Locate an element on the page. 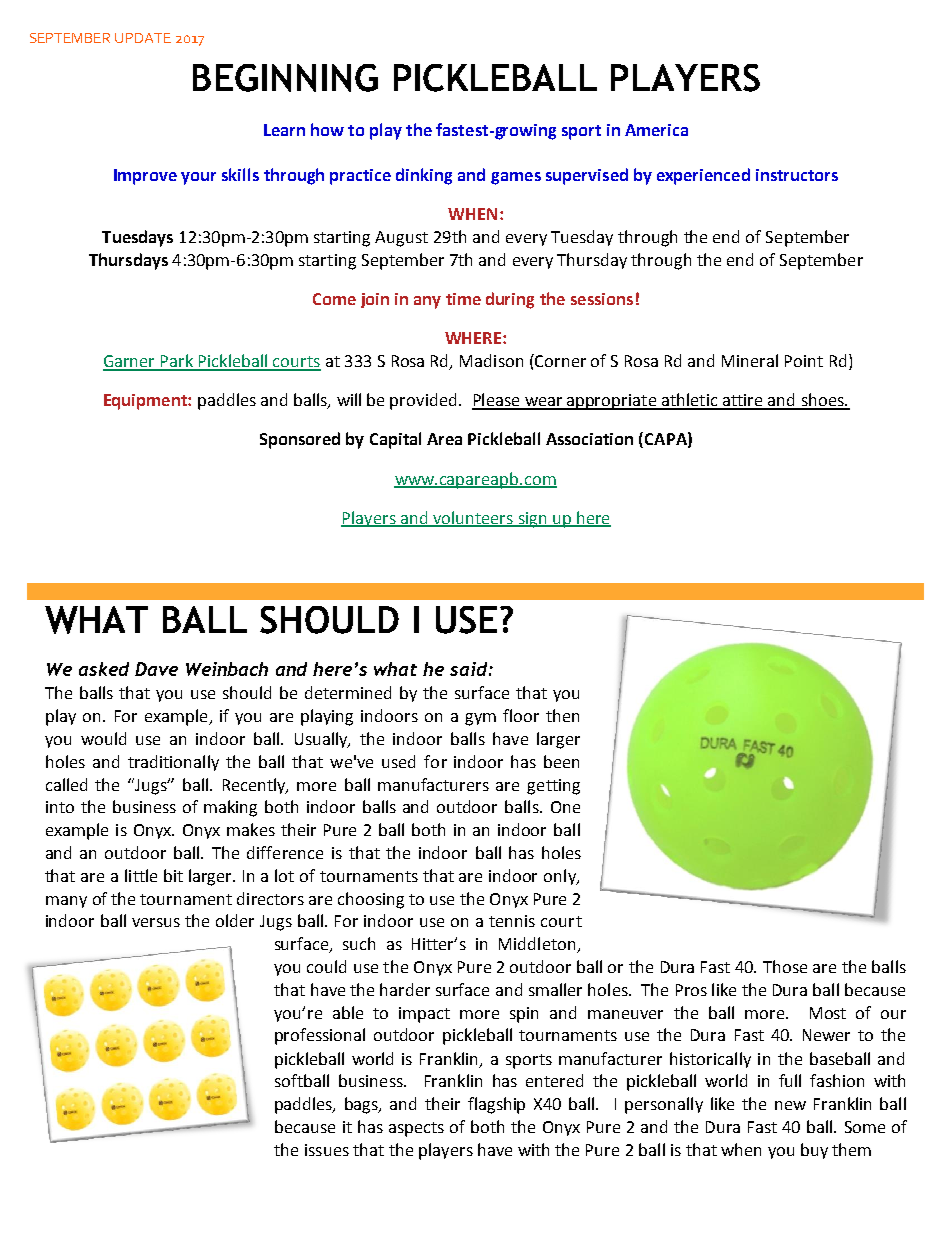 This image has width=952, height=1233. sign is located at coordinates (532, 520).
